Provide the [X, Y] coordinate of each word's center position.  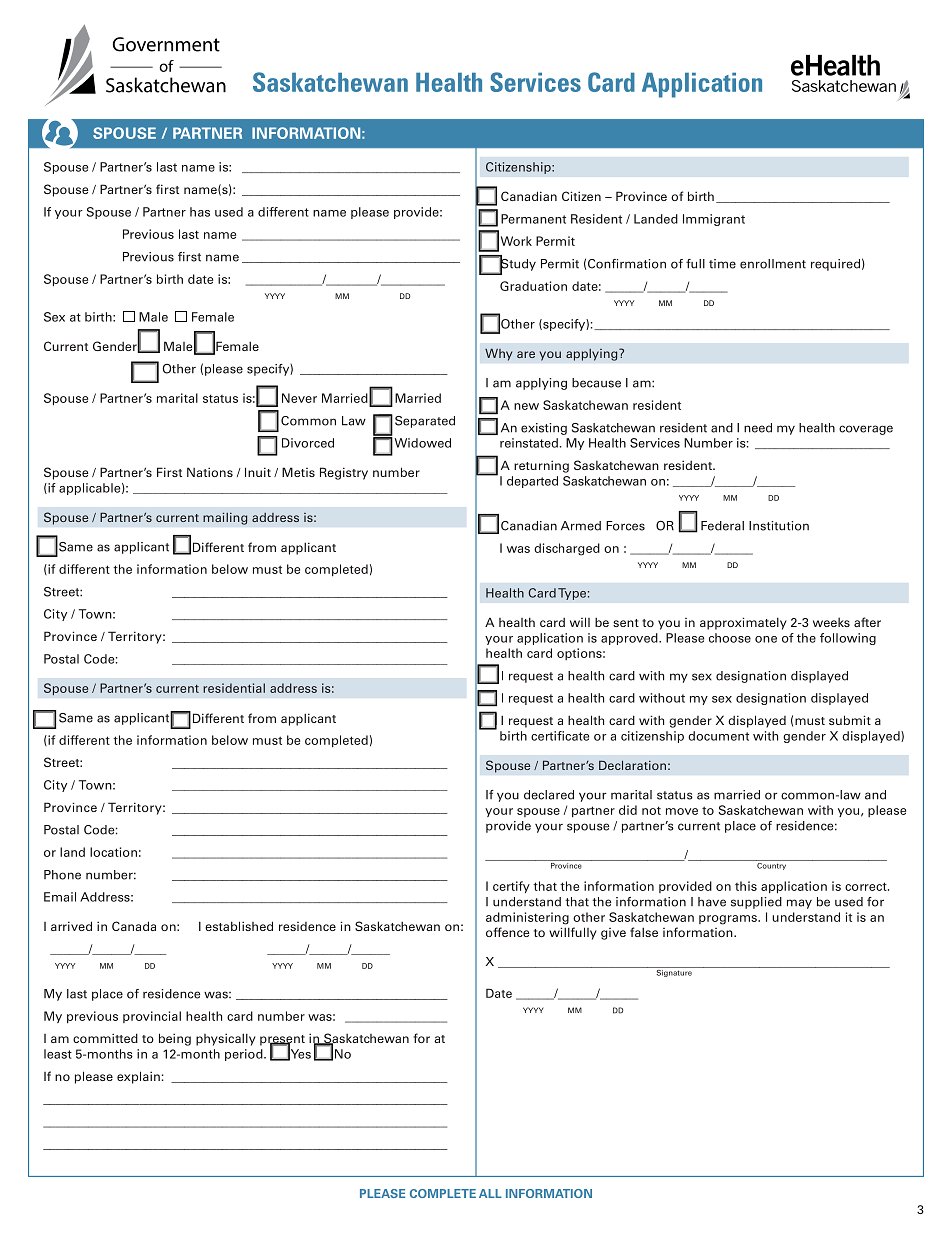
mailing [225, 518]
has [200, 212]
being [175, 1039]
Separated [425, 422]
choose [730, 638]
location [113, 852]
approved [630, 639]
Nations [210, 472]
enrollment [773, 264]
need [758, 428]
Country [772, 865]
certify [511, 887]
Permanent [533, 219]
